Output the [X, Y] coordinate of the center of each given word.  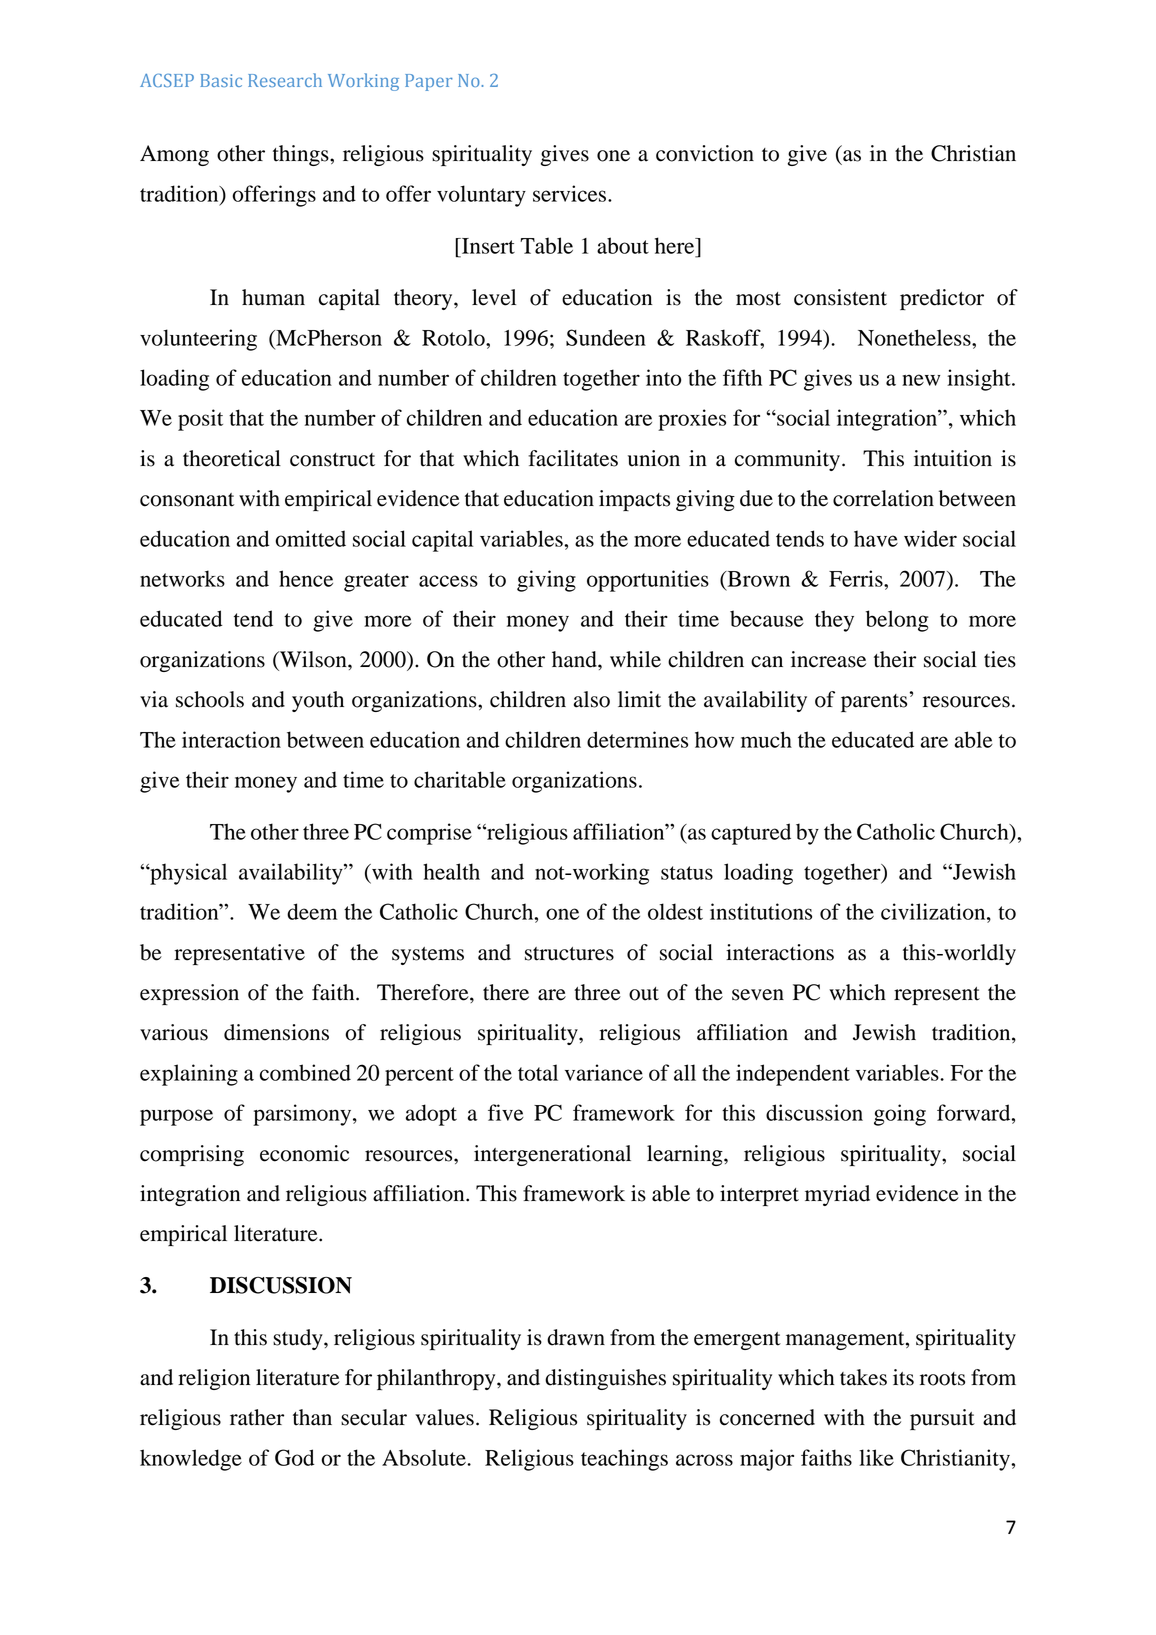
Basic [221, 80]
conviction [705, 153]
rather [257, 1417]
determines [637, 739]
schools [210, 699]
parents [874, 703]
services [571, 193]
